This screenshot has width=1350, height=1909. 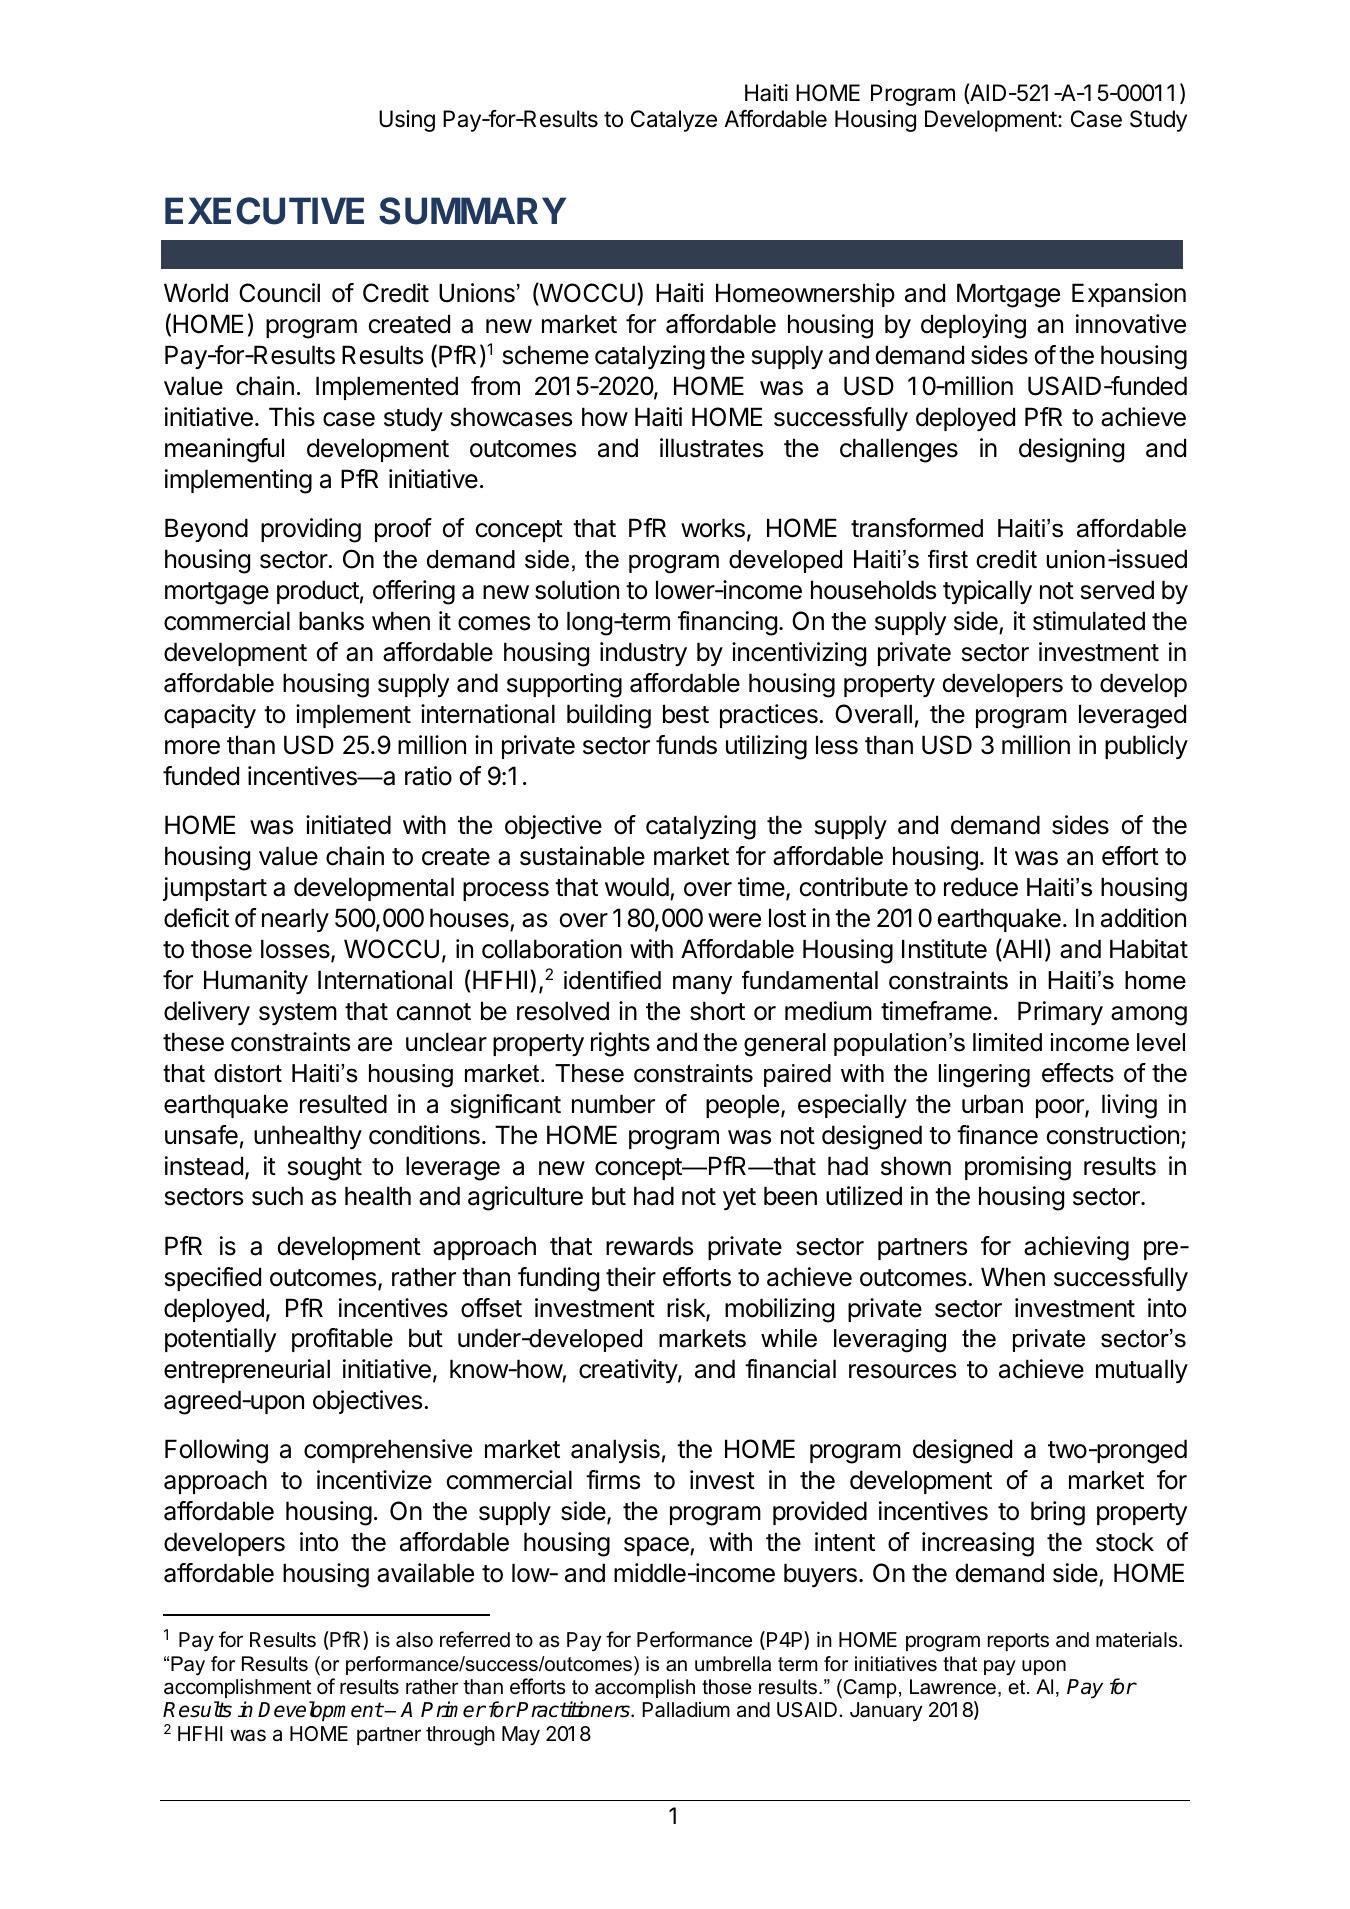 What do you see at coordinates (1018, 1642) in the screenshot?
I see `reports` at bounding box center [1018, 1642].
